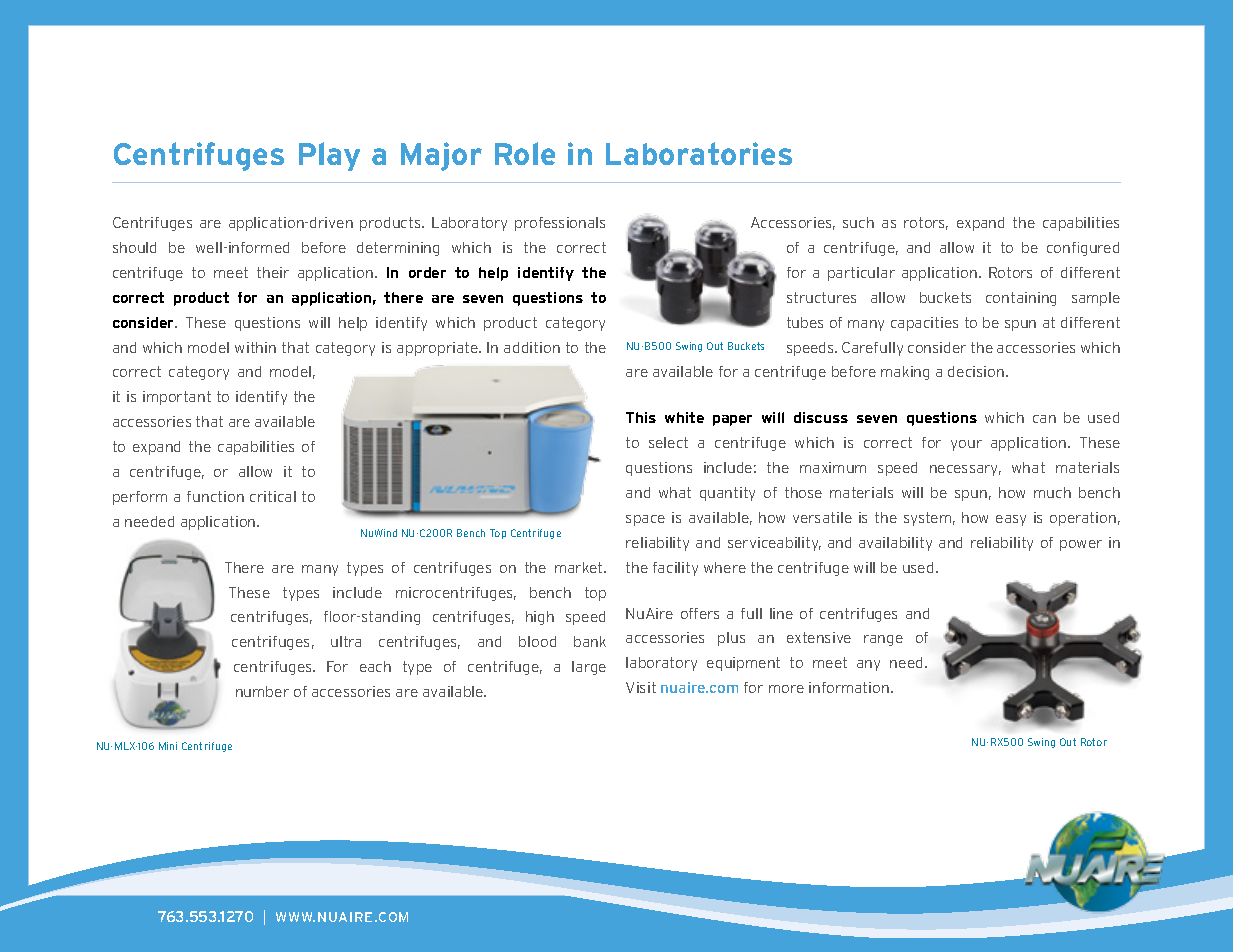 The width and height of the screenshot is (1233, 952). Describe the element at coordinates (273, 496) in the screenshot. I see `critical` at that location.
